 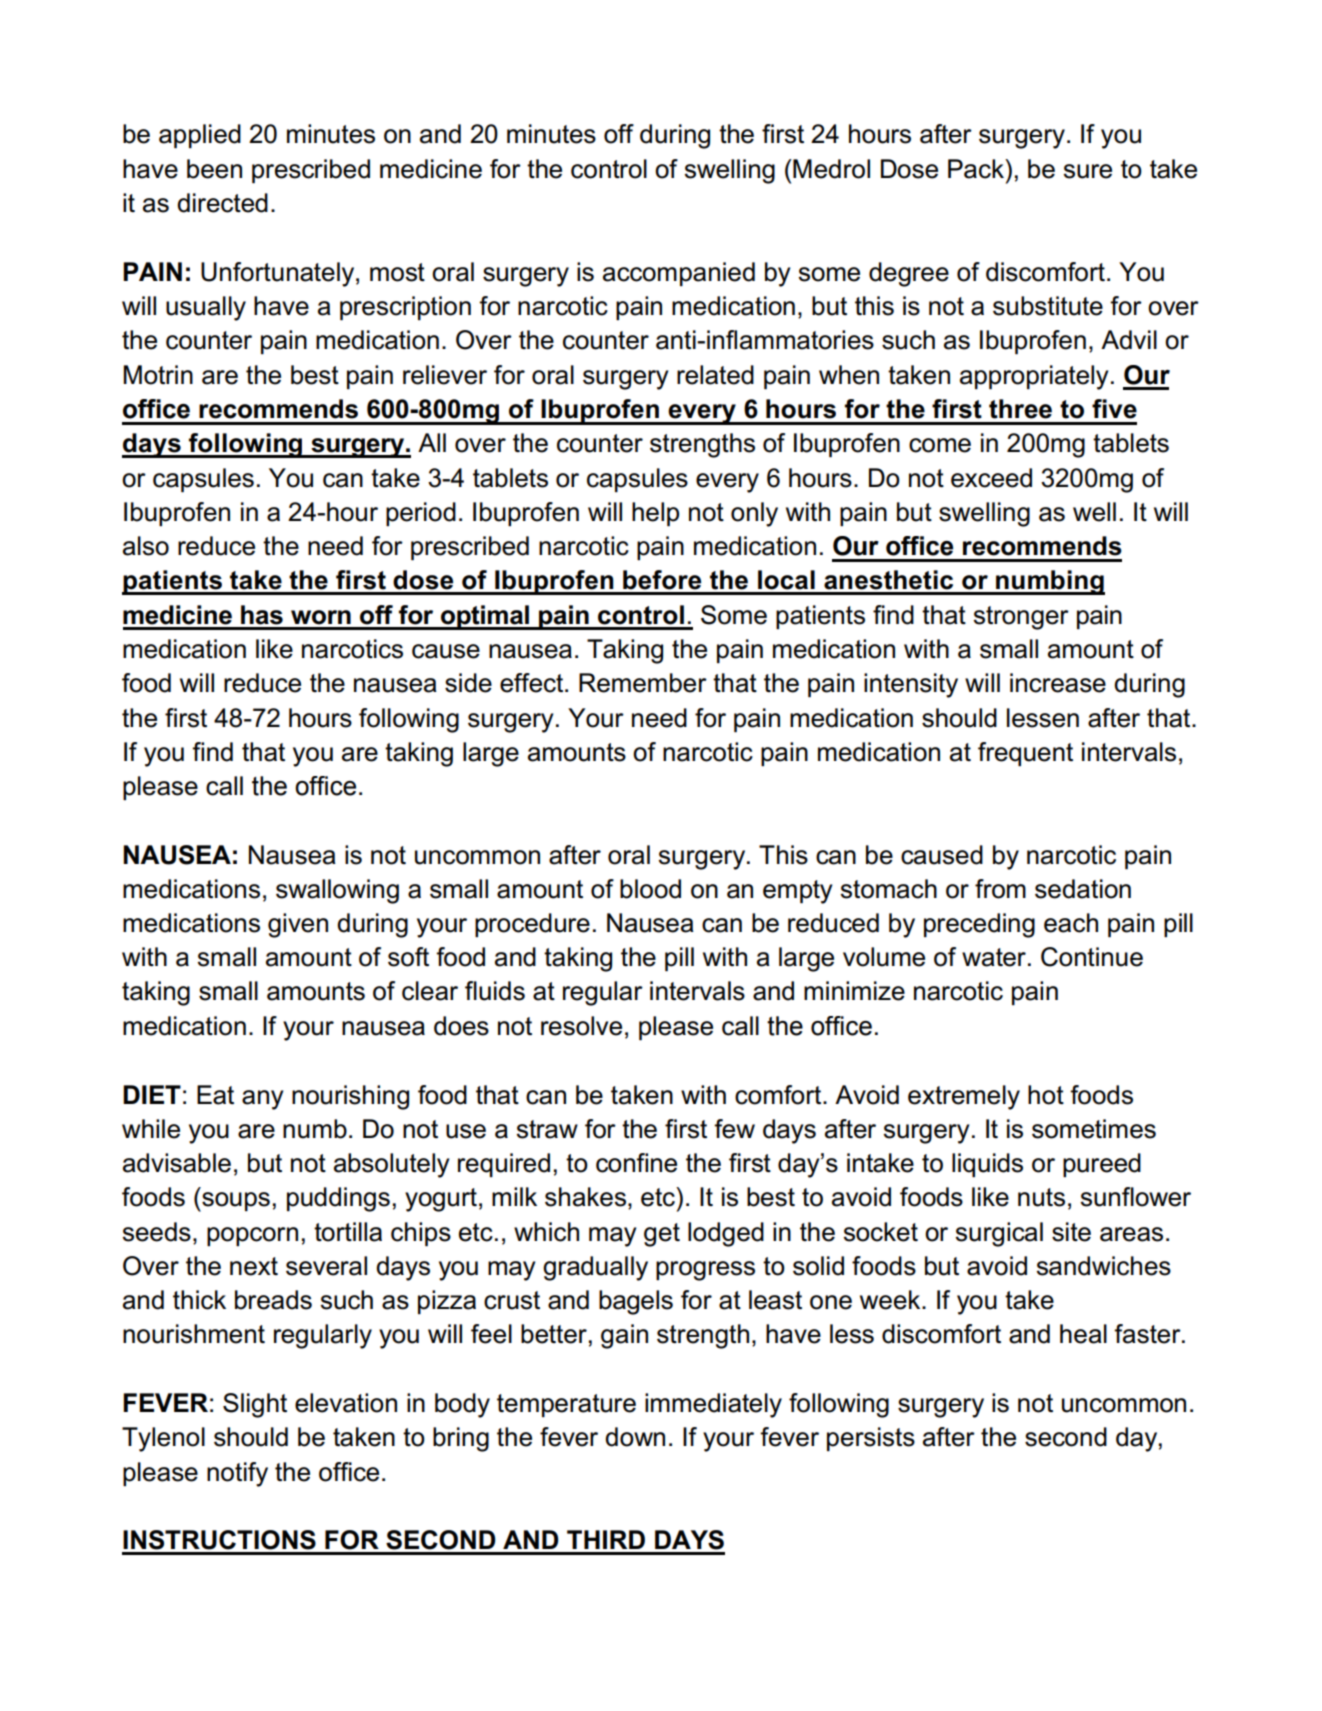 What do you see at coordinates (991, 478) in the screenshot?
I see `exceed` at bounding box center [991, 478].
